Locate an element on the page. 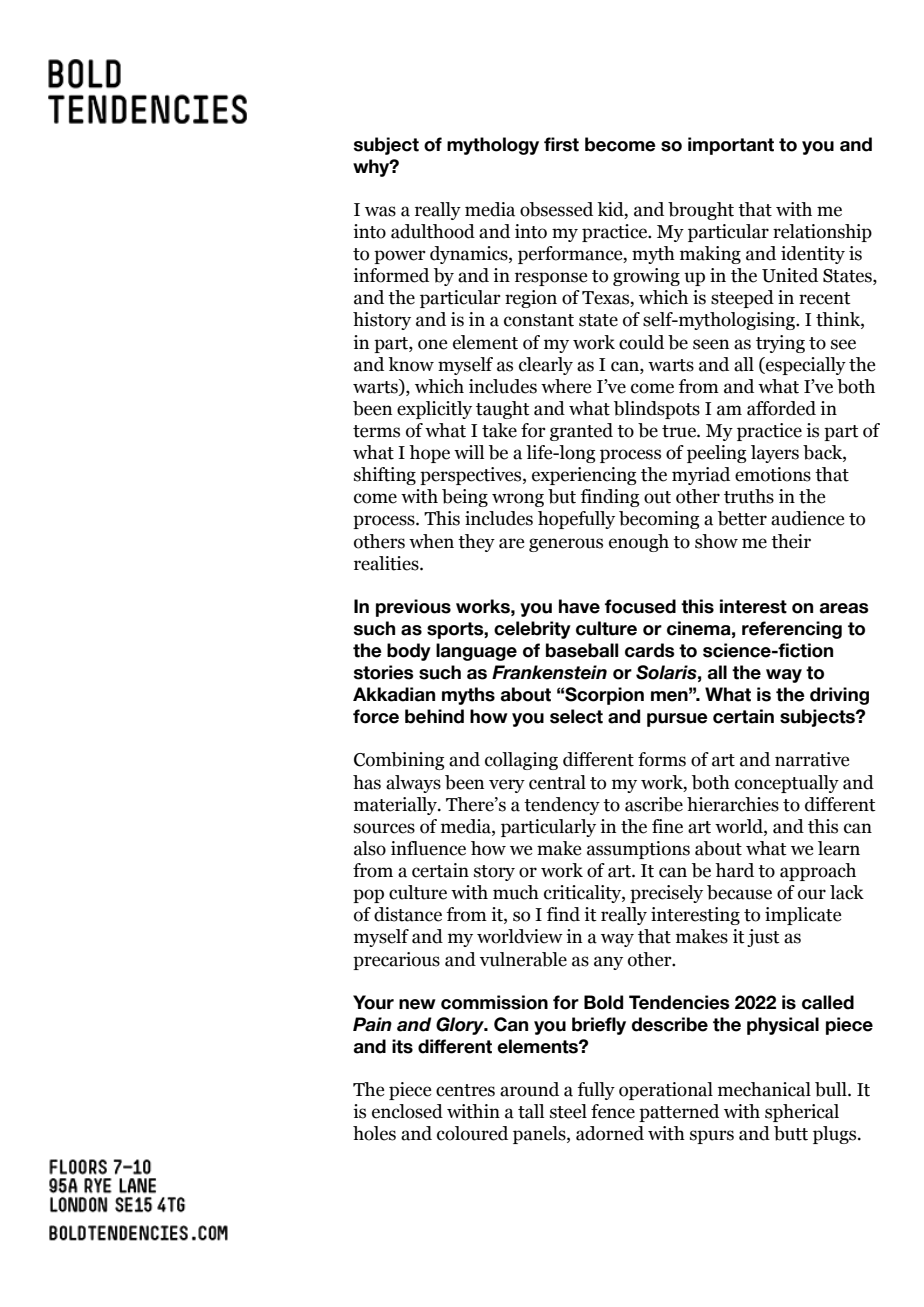  enclosed is located at coordinates (407, 1111).
